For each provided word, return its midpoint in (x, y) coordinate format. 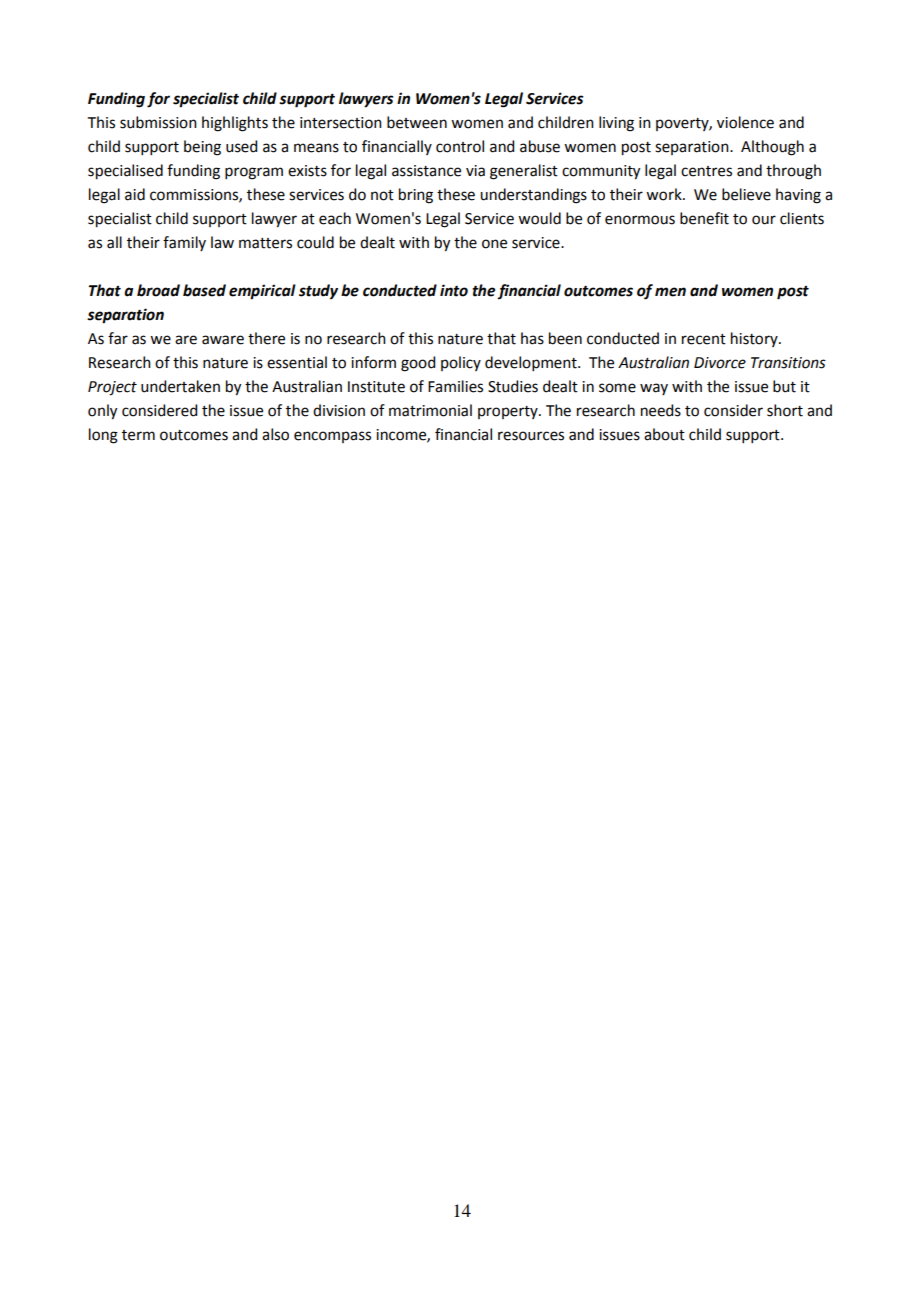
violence (745, 122)
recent (704, 339)
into (454, 290)
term (138, 435)
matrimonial (430, 410)
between (417, 122)
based (204, 290)
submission (158, 122)
